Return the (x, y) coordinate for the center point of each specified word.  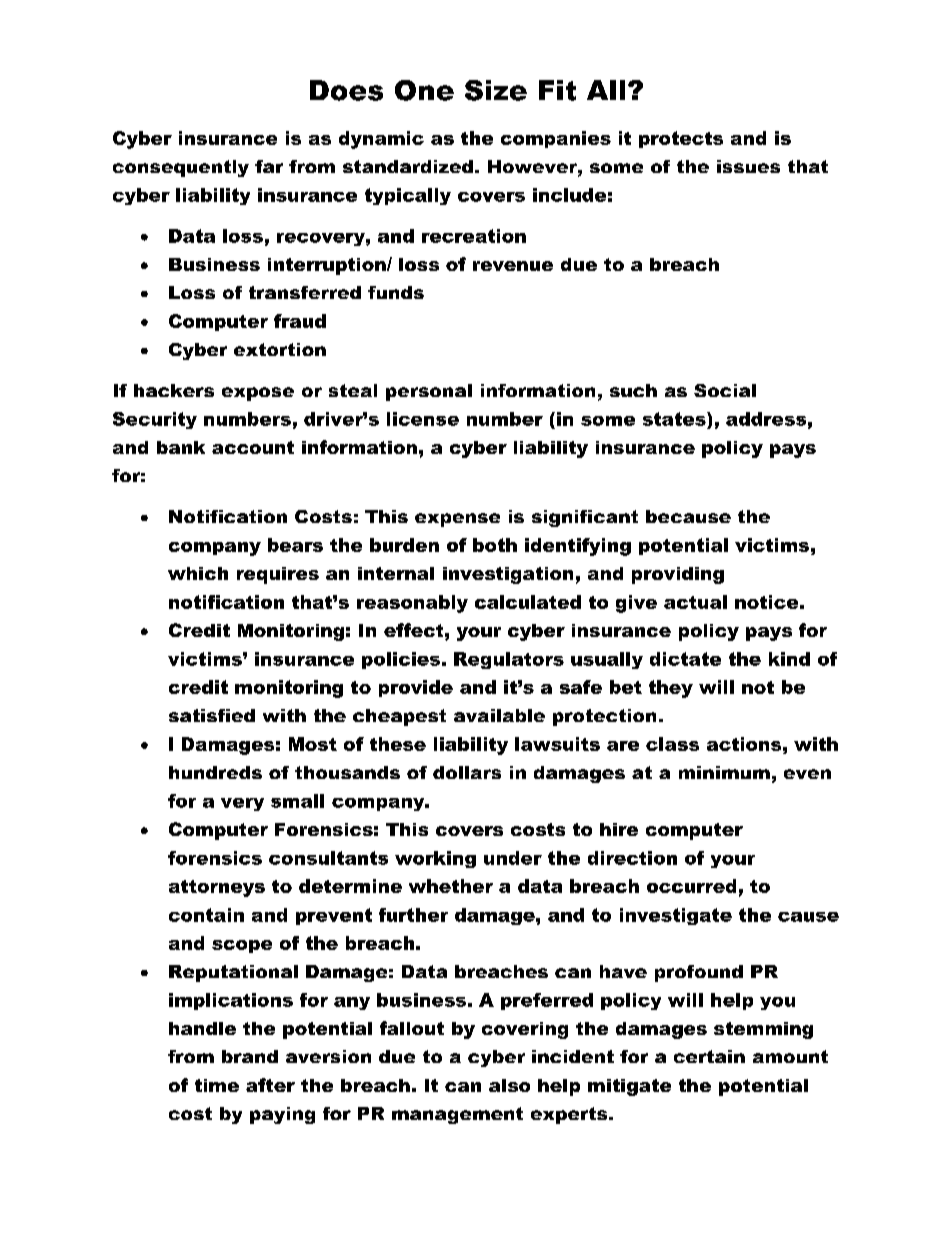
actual (695, 602)
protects (681, 139)
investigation (508, 575)
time (217, 1085)
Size (496, 90)
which (198, 573)
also (509, 1085)
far (269, 166)
